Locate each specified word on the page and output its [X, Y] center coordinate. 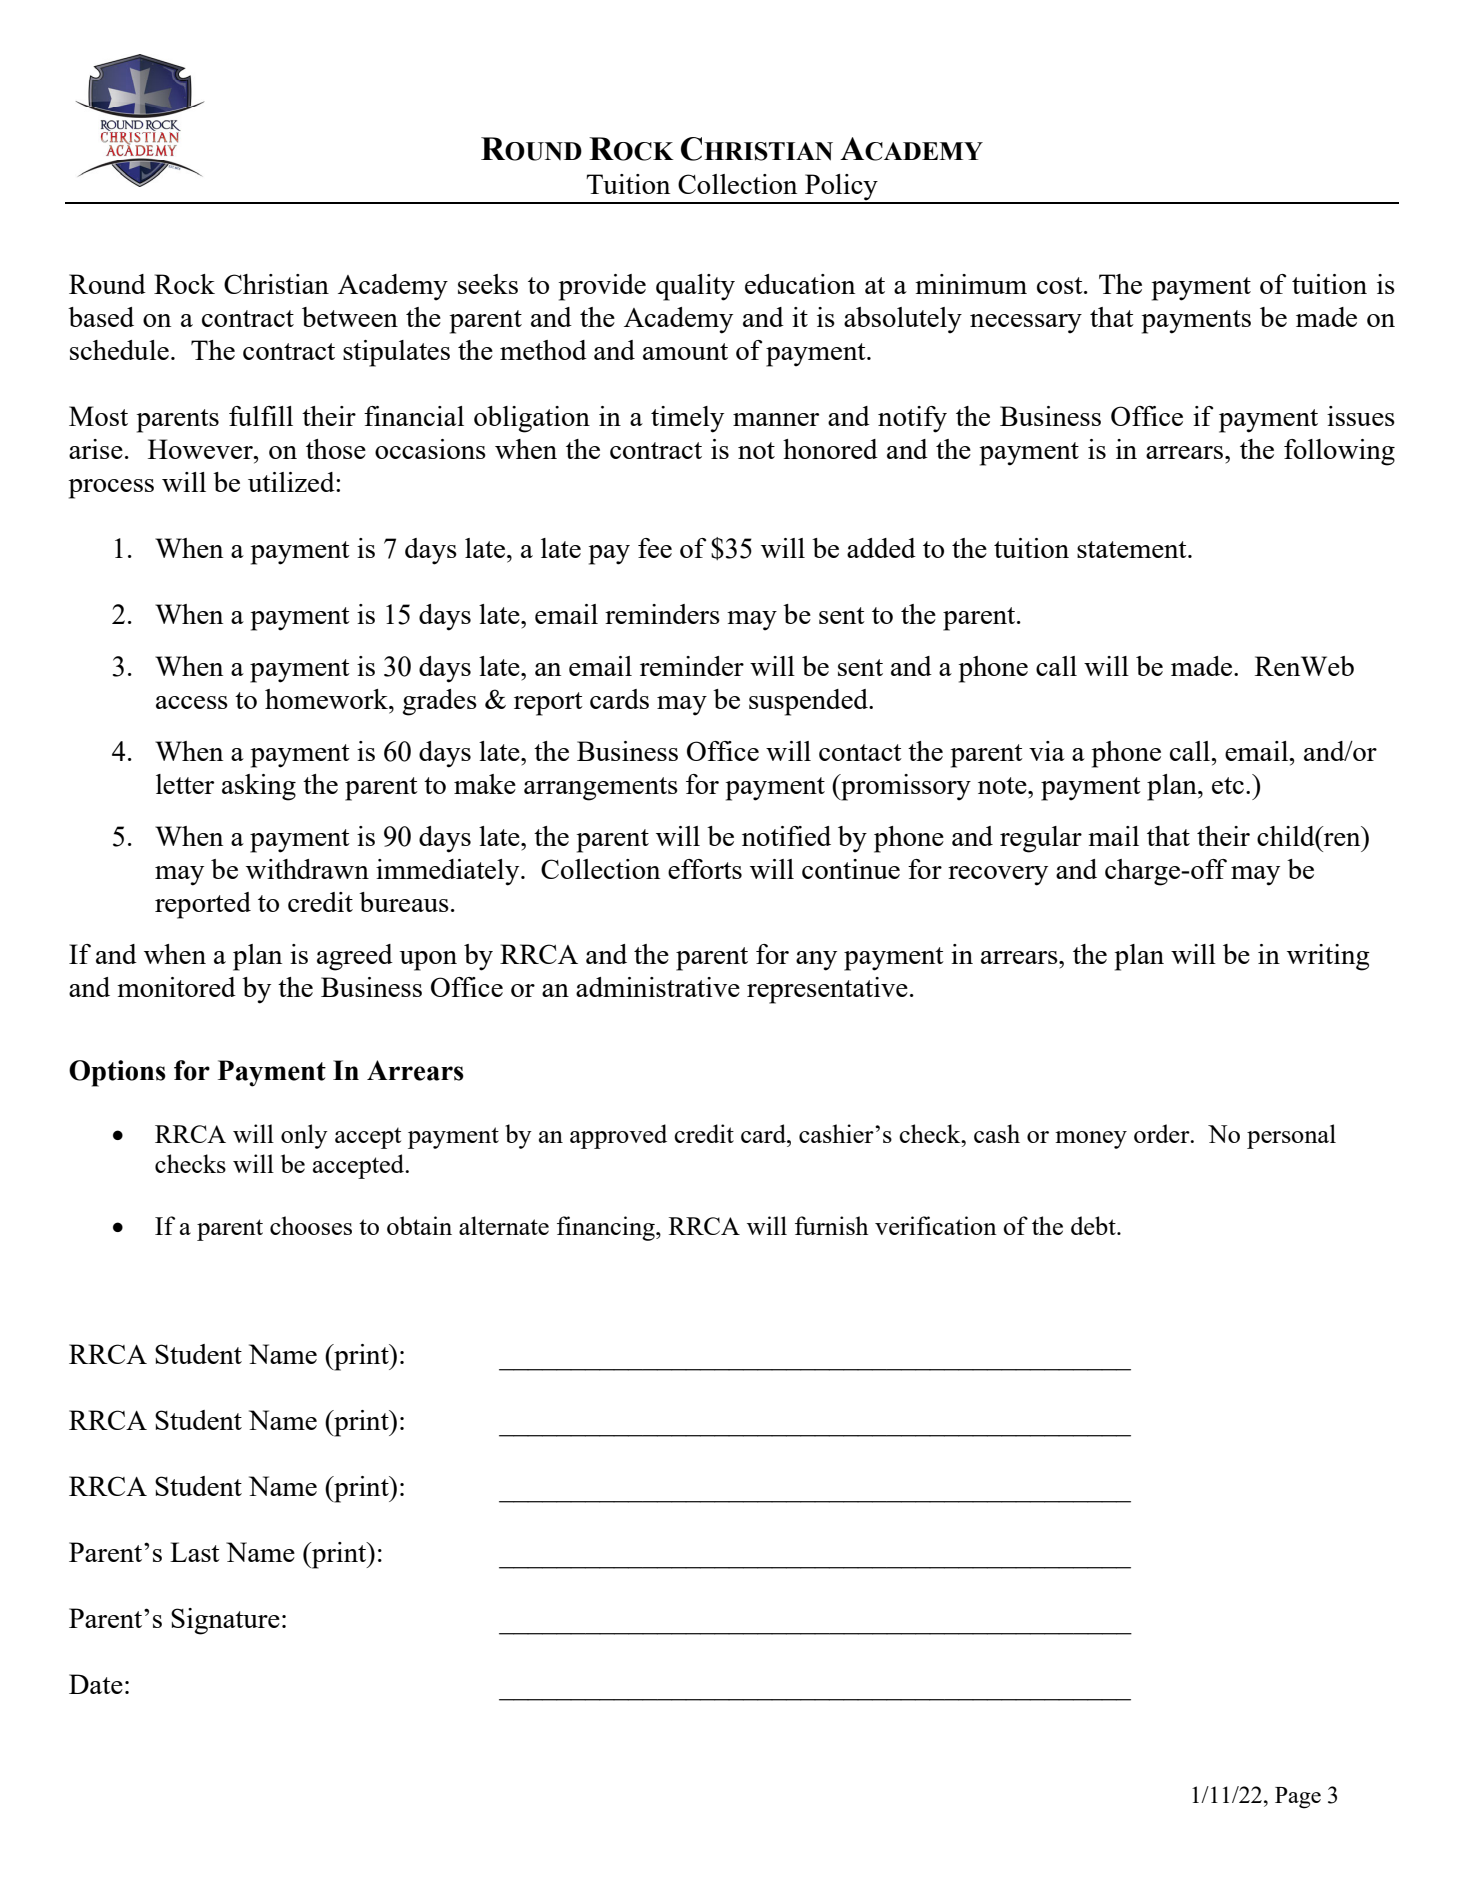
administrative [658, 987]
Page [1298, 1798]
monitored [176, 987]
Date [96, 1684]
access [192, 702]
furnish [832, 1225]
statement [1133, 549]
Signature [225, 1621]
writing [1328, 957]
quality [695, 287]
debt [1094, 1225]
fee [655, 548]
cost [1061, 285]
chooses [311, 1225]
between [350, 317]
